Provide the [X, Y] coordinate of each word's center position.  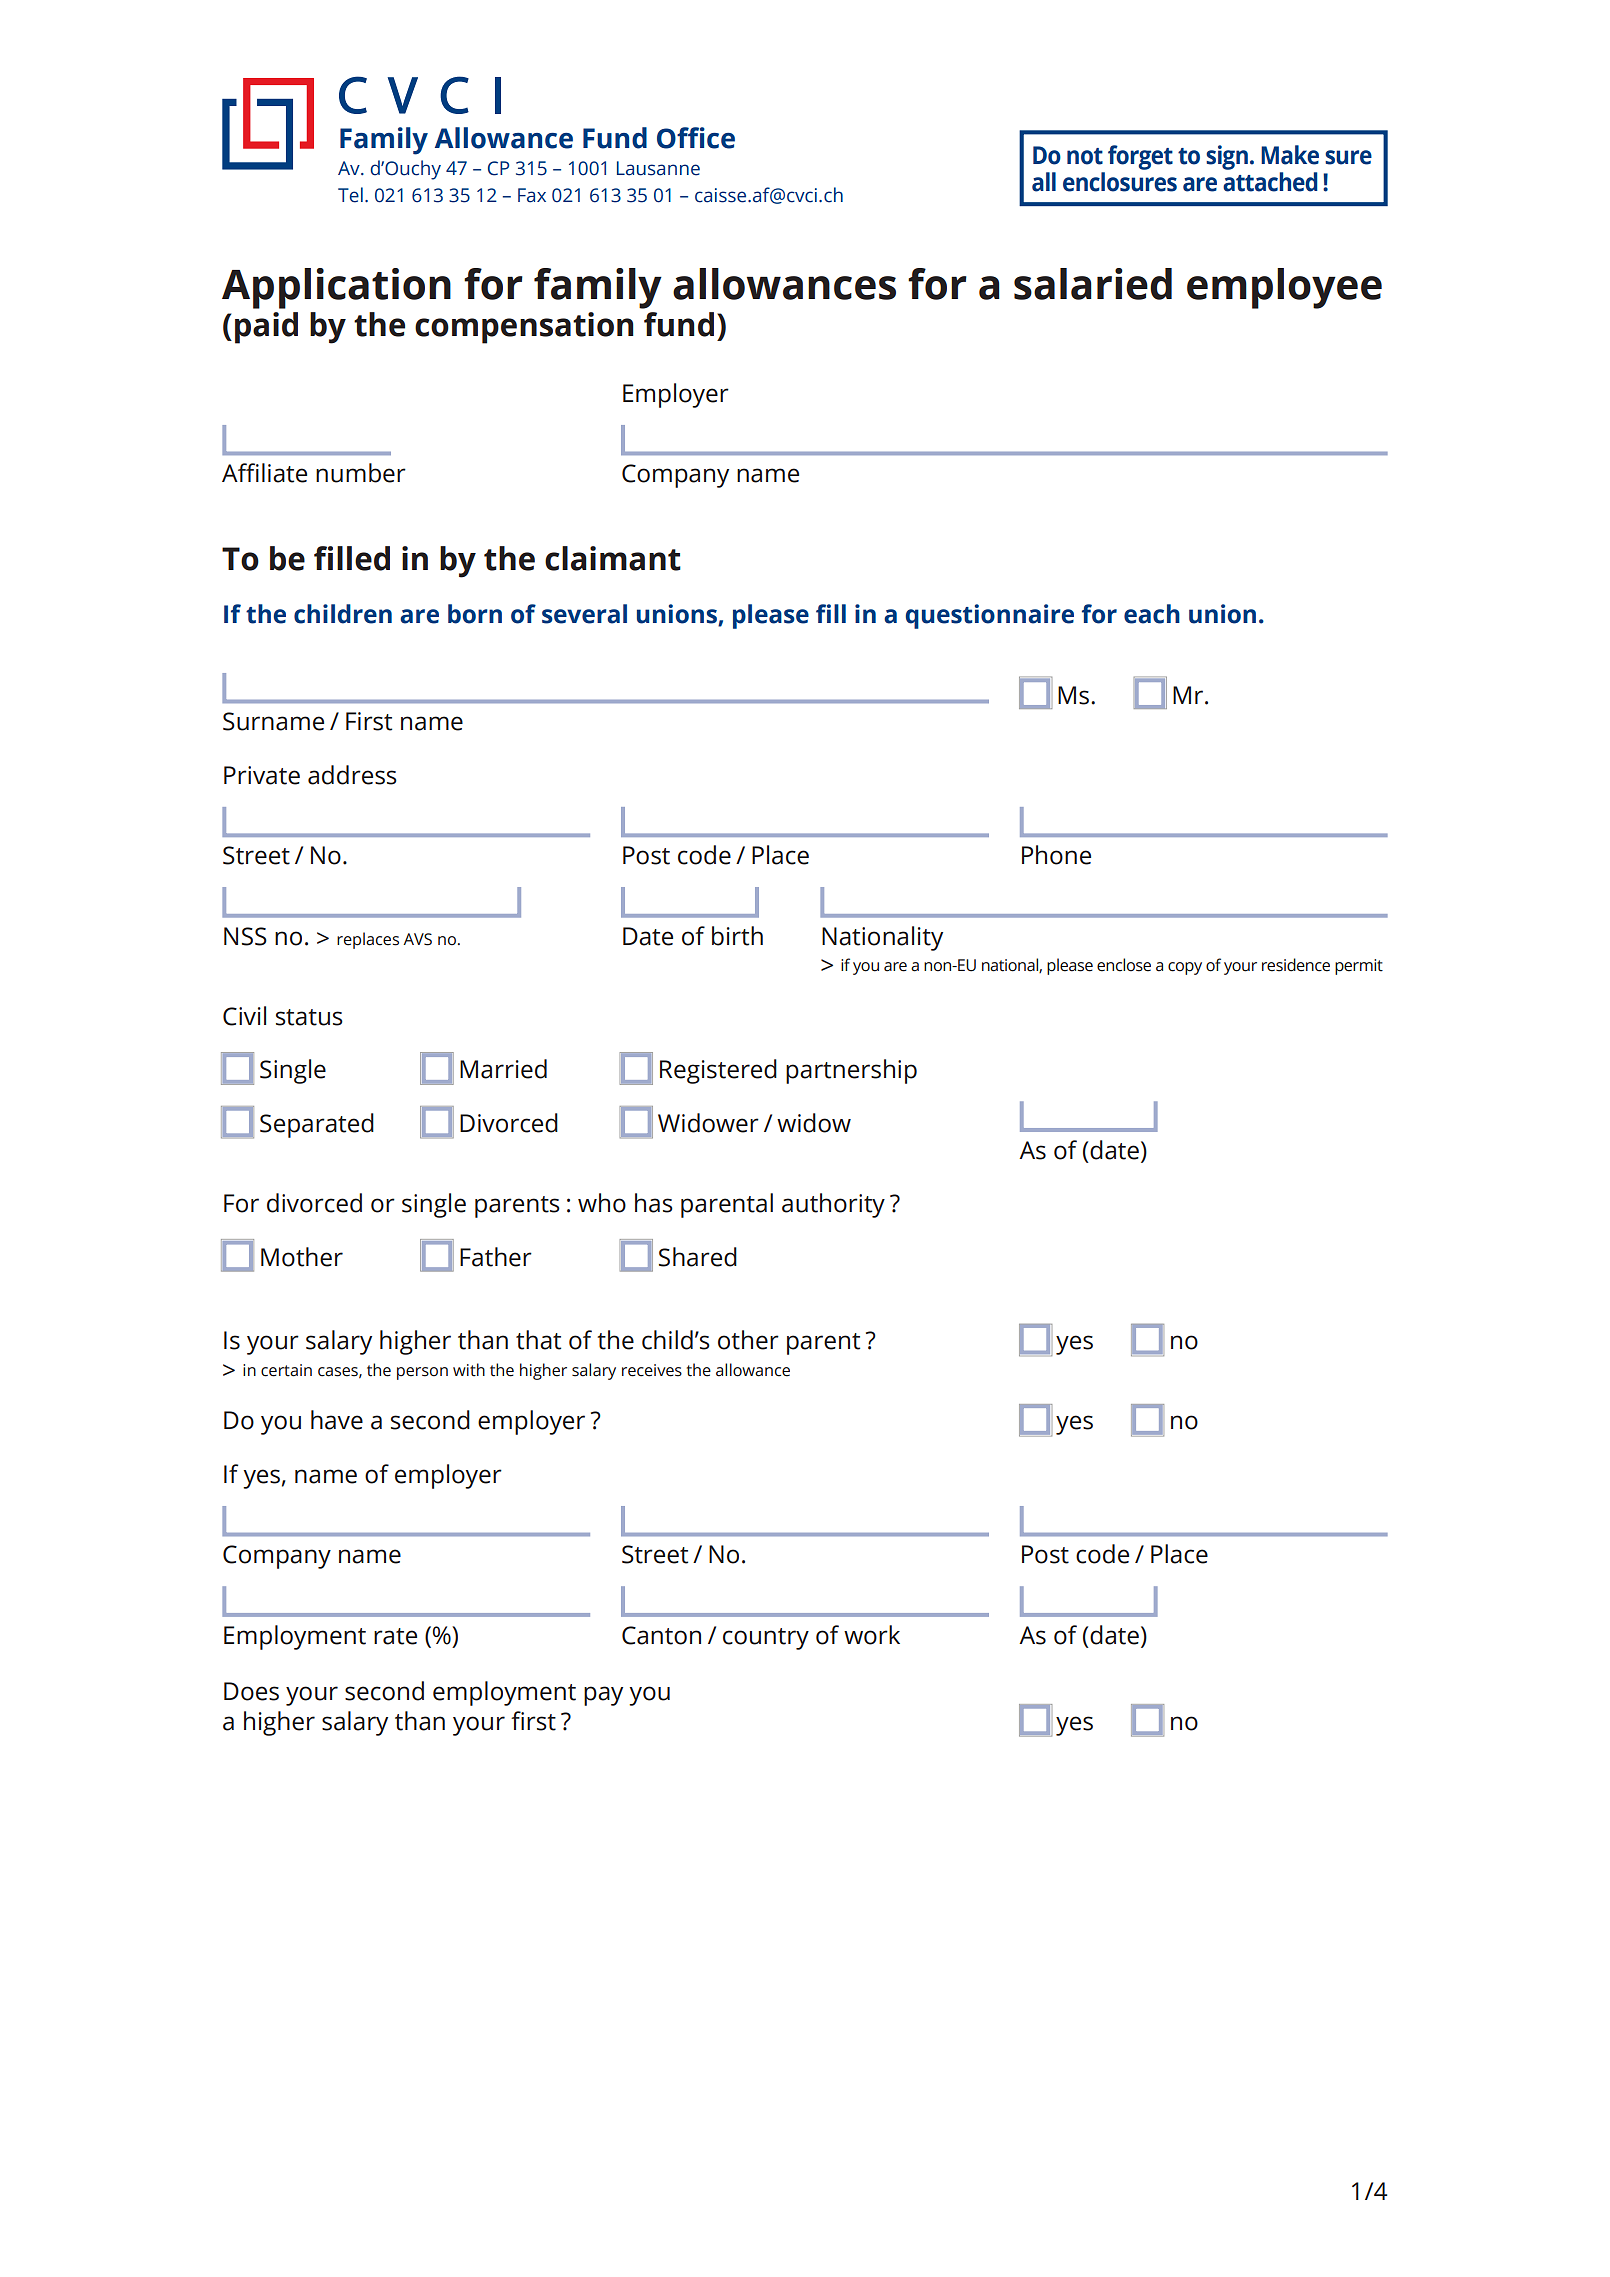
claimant [613, 558]
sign [1227, 157]
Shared [698, 1257]
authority [833, 1205]
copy [1185, 968]
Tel [350, 195]
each [1152, 614]
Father [496, 1257]
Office [696, 138]
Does [251, 1691]
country [766, 1639]
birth [737, 936]
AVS [417, 939]
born [475, 614]
